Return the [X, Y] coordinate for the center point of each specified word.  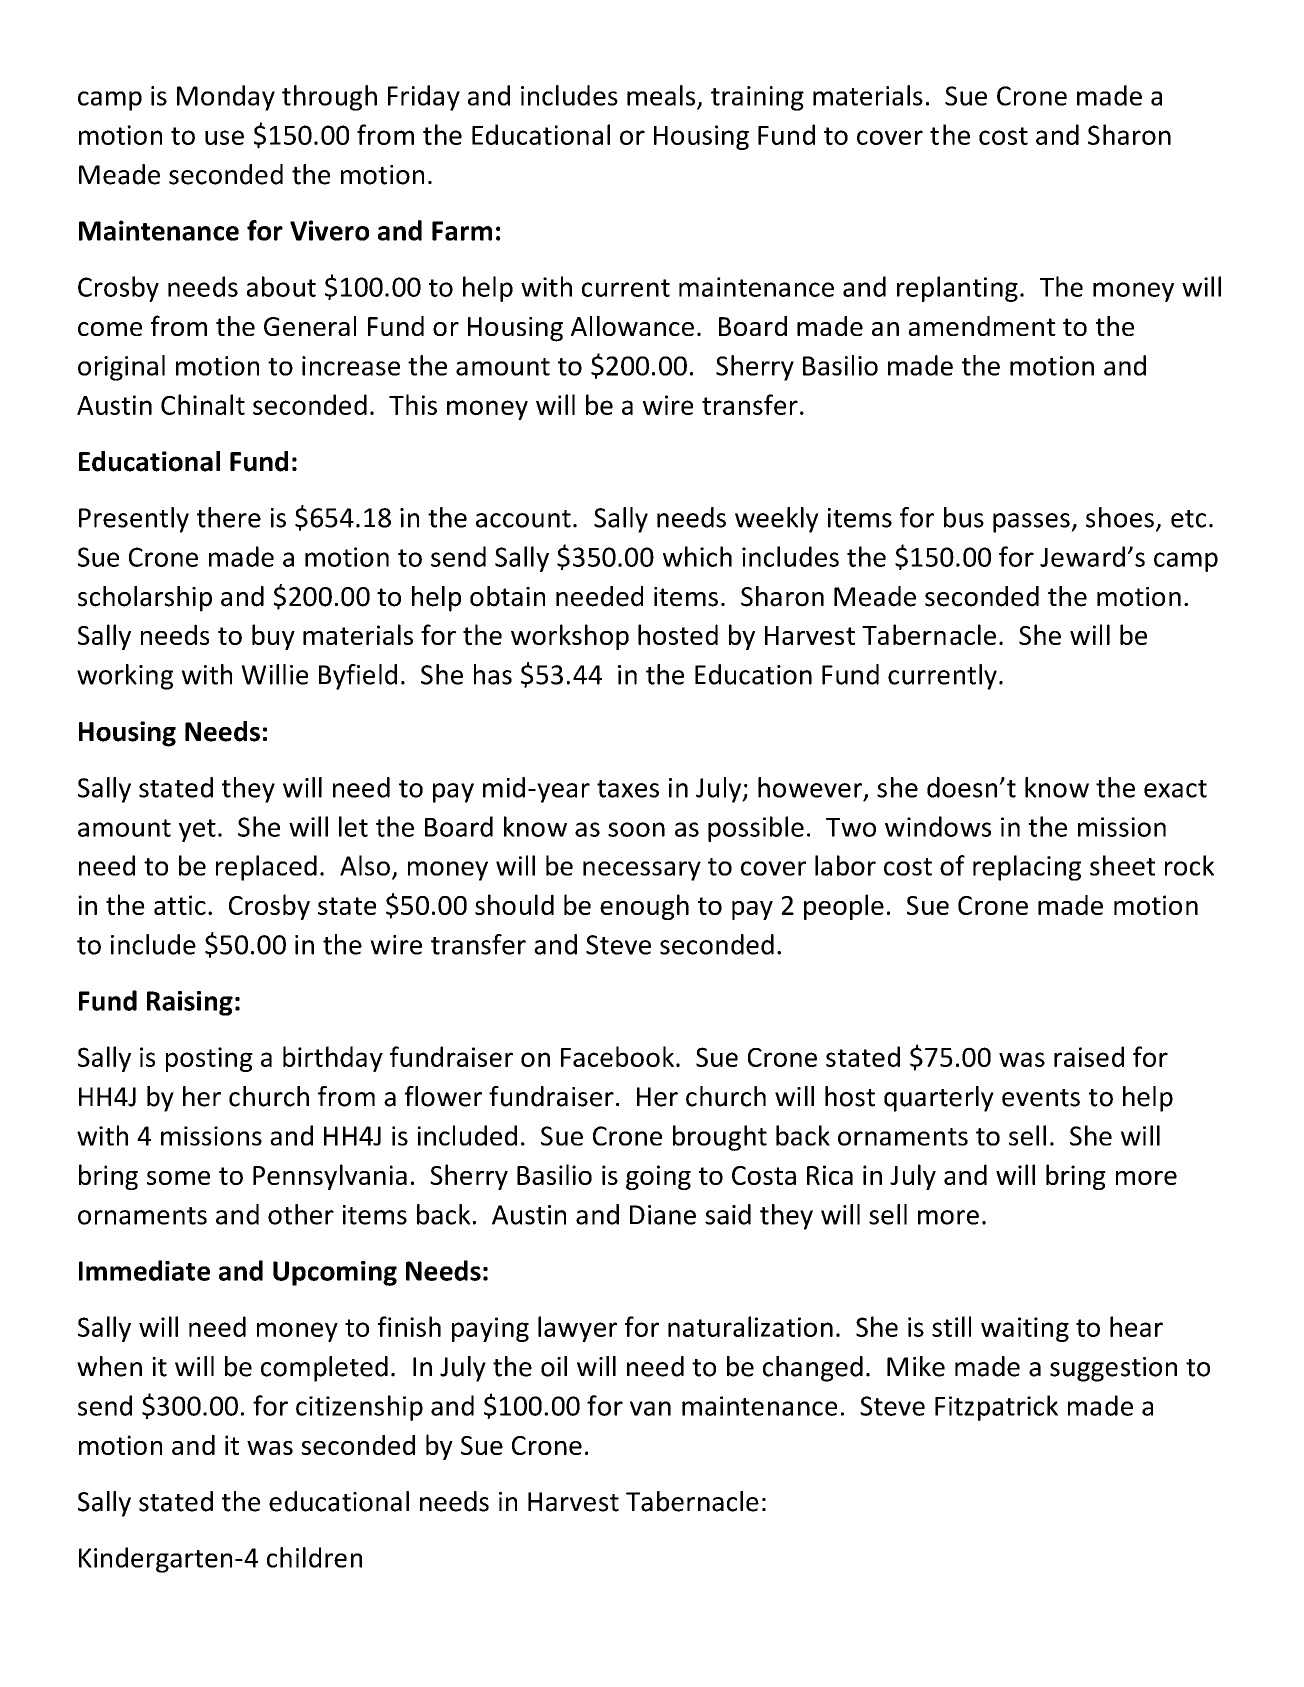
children [314, 1557]
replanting [957, 289]
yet [197, 830]
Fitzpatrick [996, 1408]
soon [636, 829]
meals [662, 96]
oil [554, 1366]
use [224, 137]
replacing [1027, 868]
